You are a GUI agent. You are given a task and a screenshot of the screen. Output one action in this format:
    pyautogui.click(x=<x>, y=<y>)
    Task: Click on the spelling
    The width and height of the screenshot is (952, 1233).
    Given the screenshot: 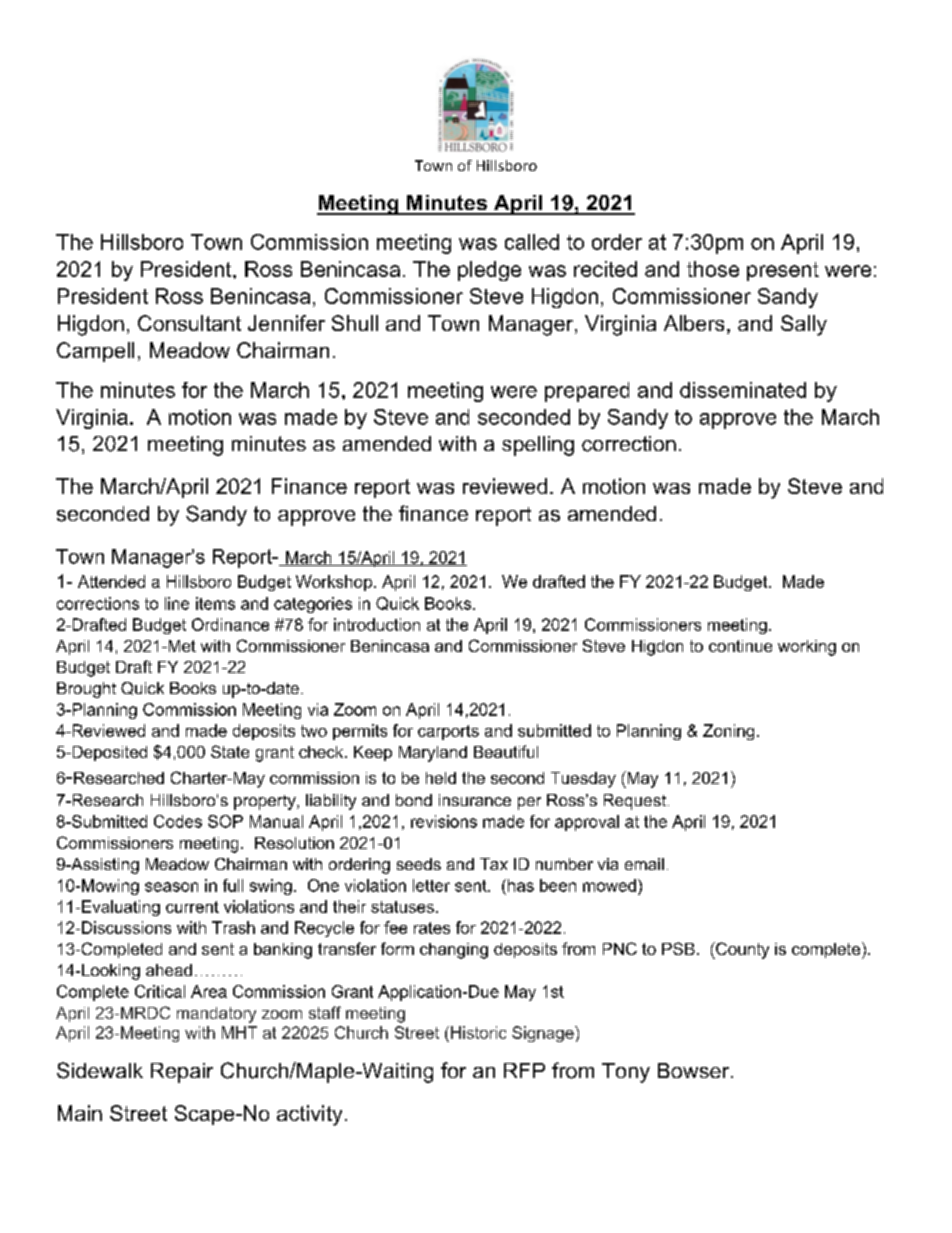 What is the action you would take?
    pyautogui.click(x=538, y=446)
